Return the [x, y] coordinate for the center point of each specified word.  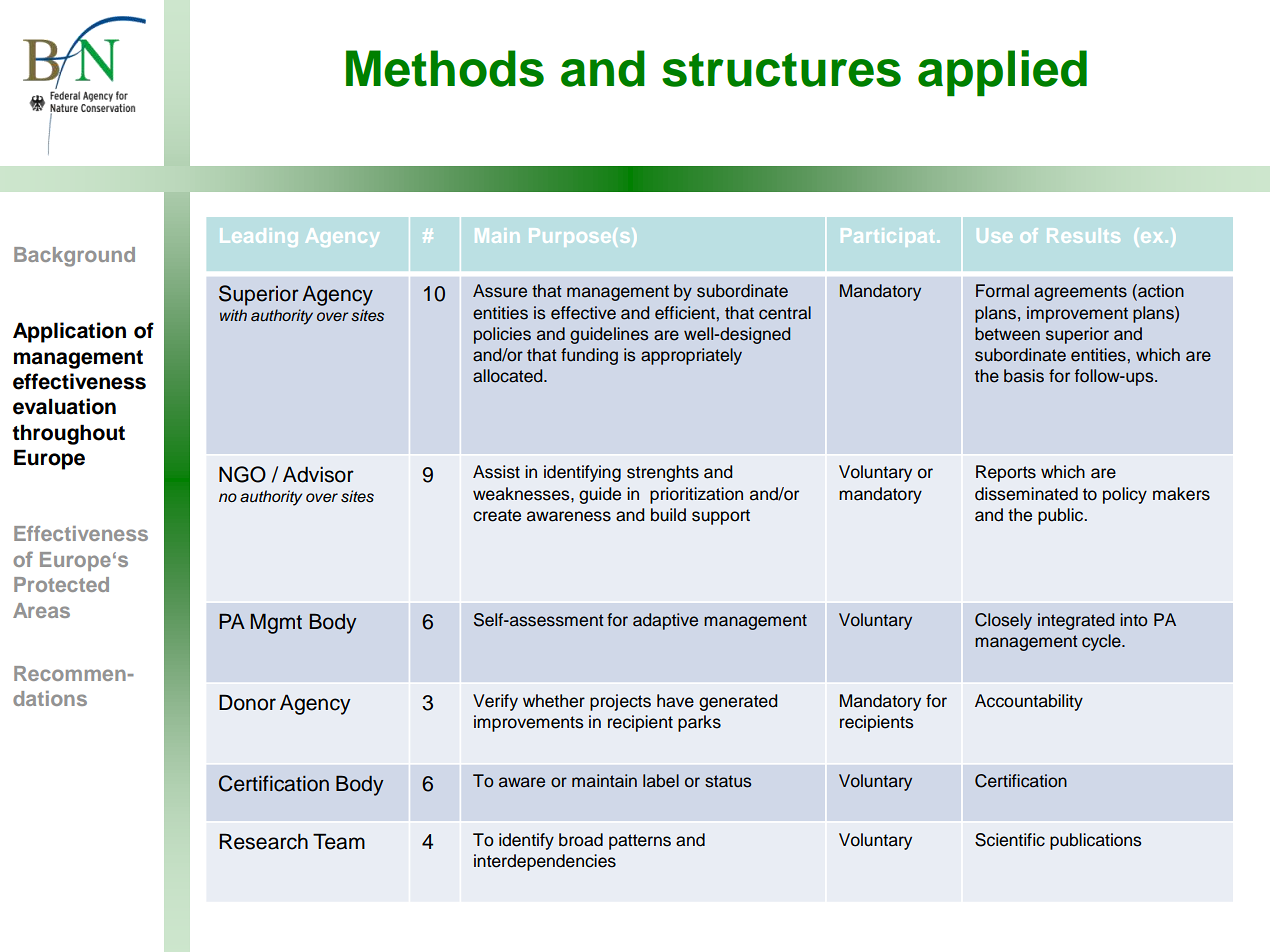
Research [263, 841]
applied [1002, 73]
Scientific [1010, 840]
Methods [445, 68]
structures [781, 70]
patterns [640, 842]
